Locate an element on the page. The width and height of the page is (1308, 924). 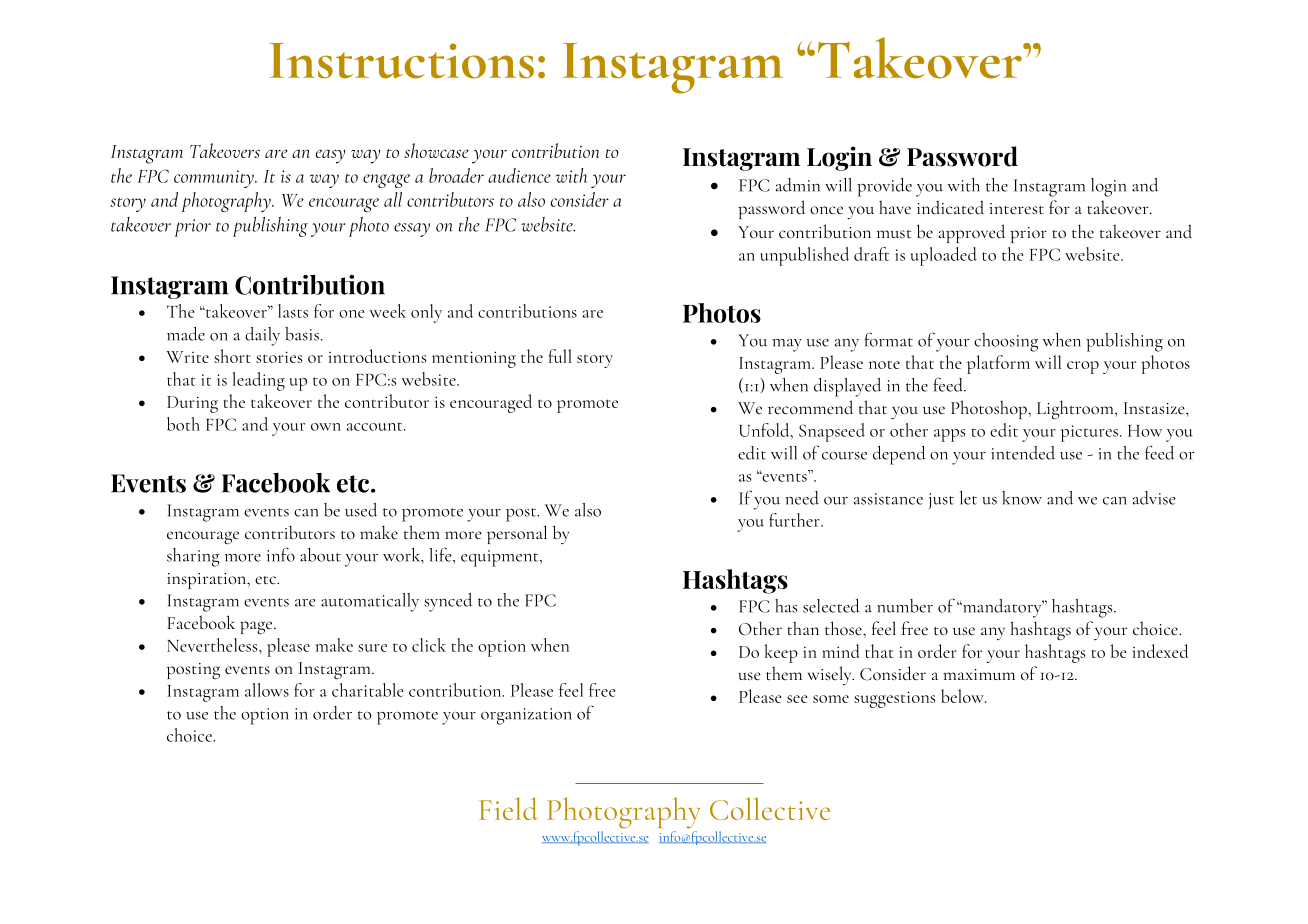
maximum is located at coordinates (979, 674).
